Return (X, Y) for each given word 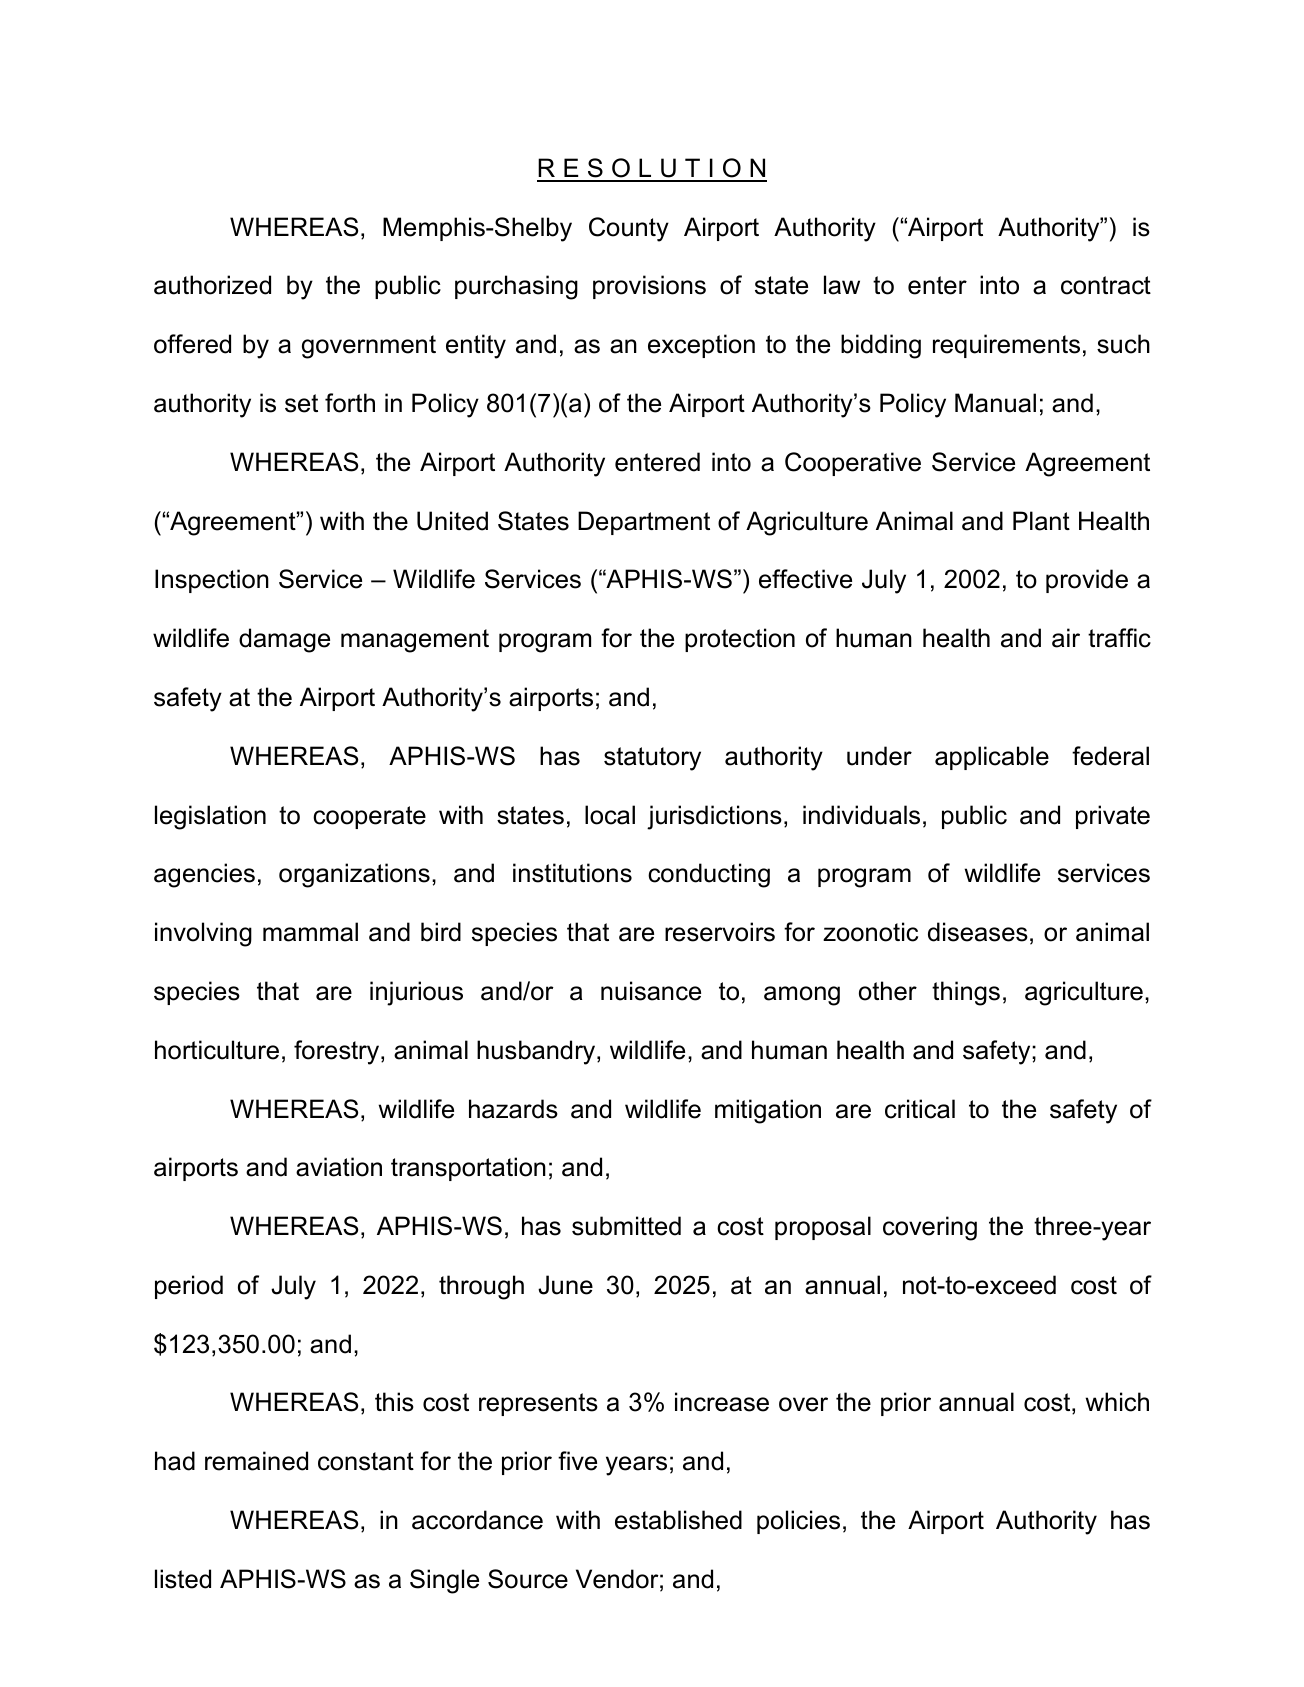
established (678, 1520)
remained (256, 1461)
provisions (649, 287)
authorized (212, 285)
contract (1106, 285)
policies (798, 1522)
